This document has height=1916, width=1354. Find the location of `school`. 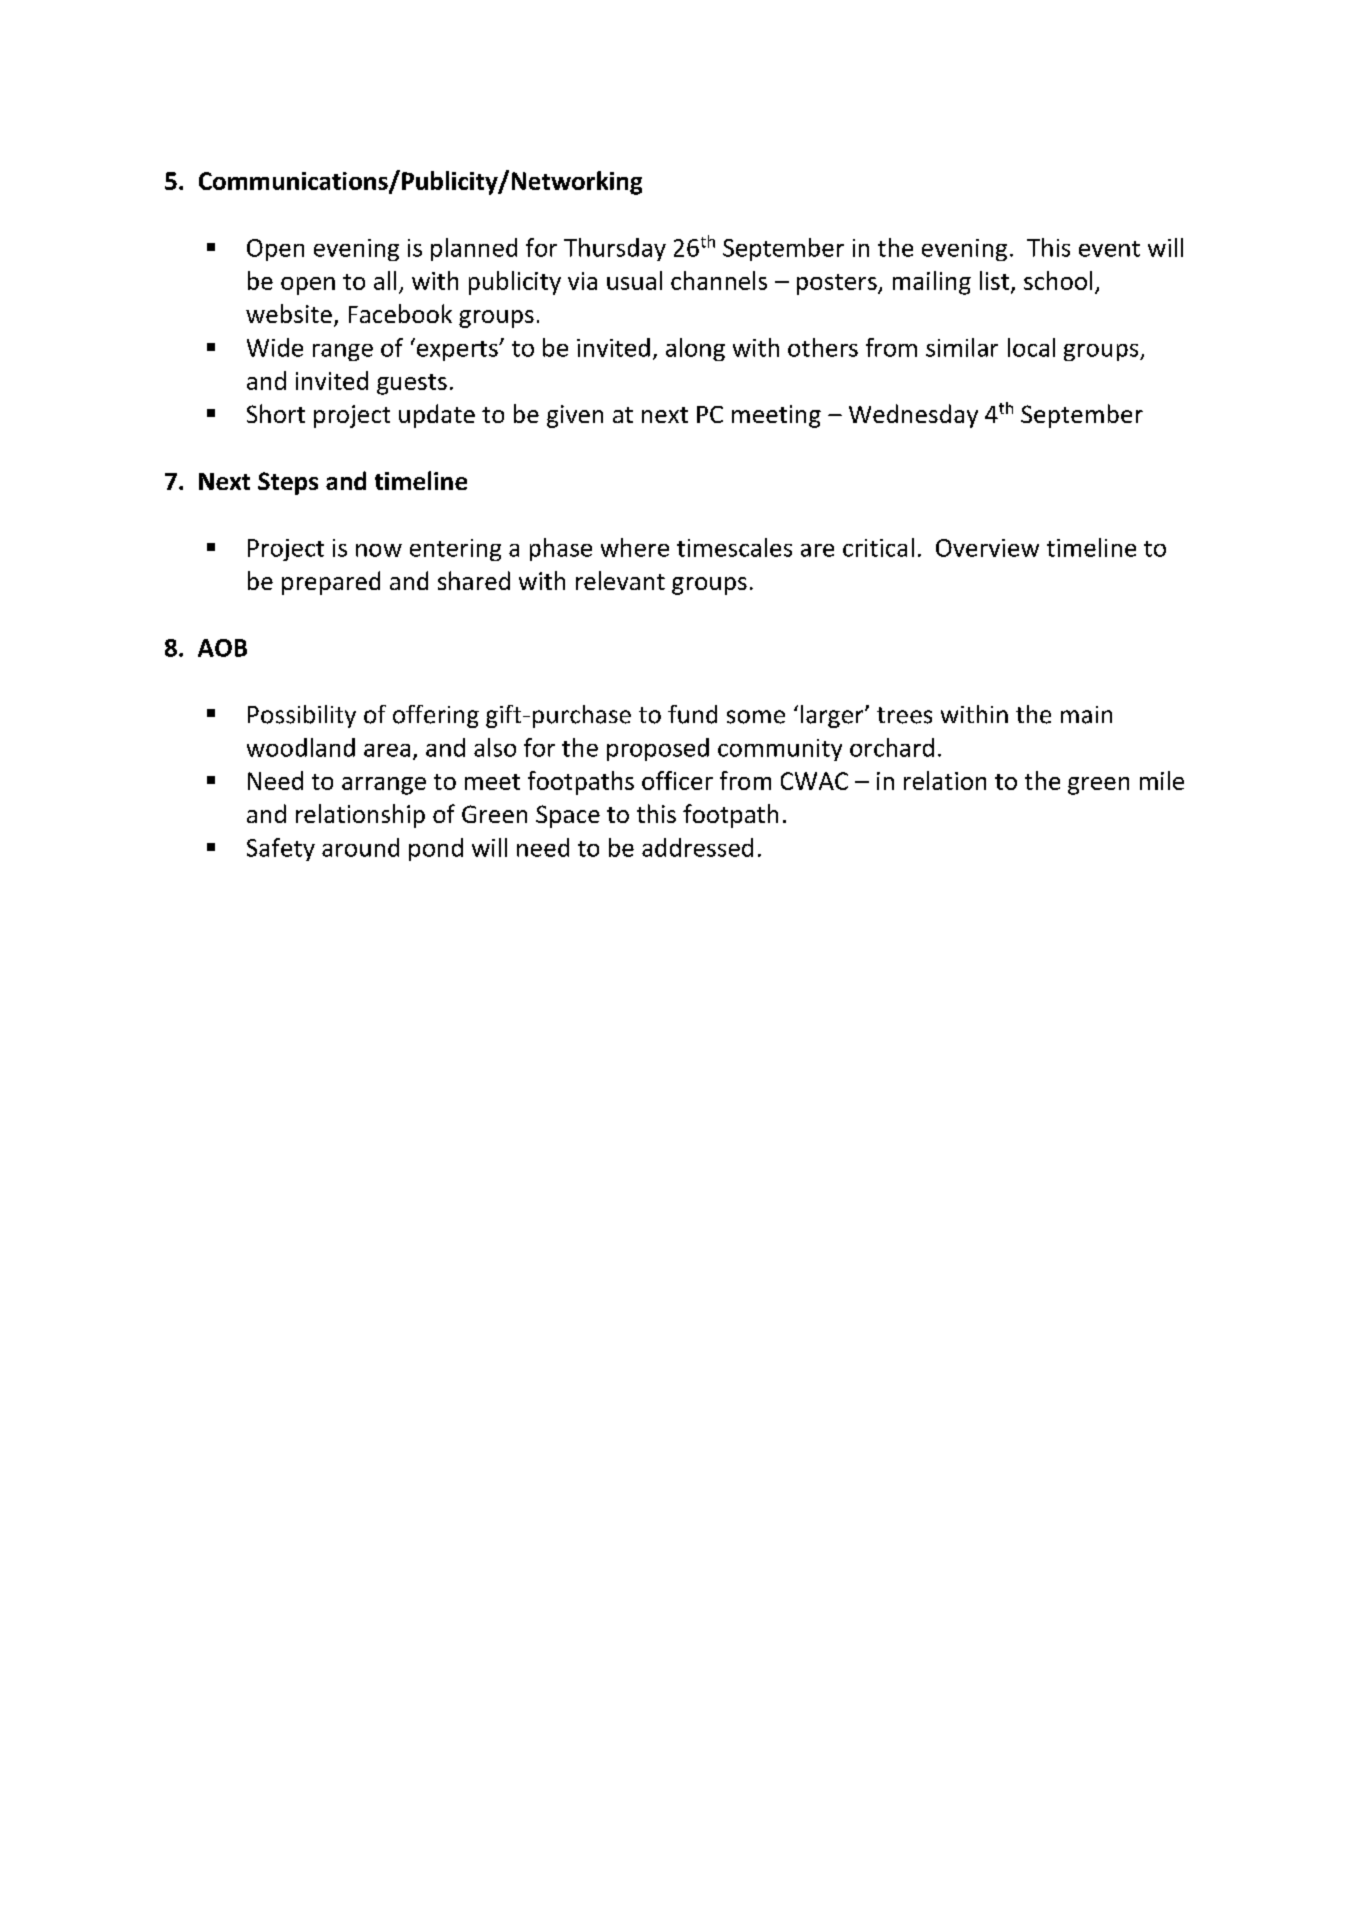

school is located at coordinates (1058, 280).
